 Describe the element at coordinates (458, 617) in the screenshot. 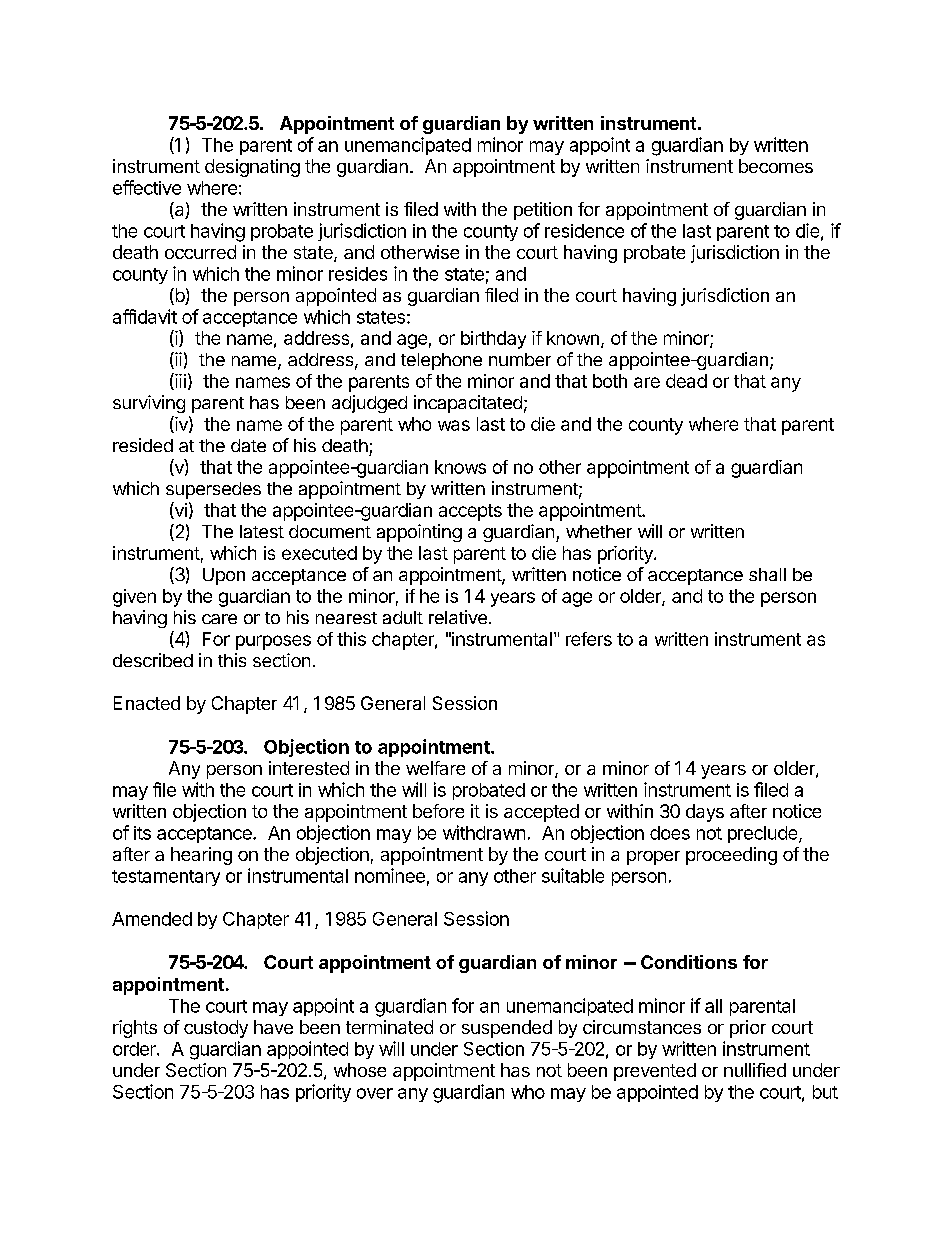

I see `relative` at that location.
